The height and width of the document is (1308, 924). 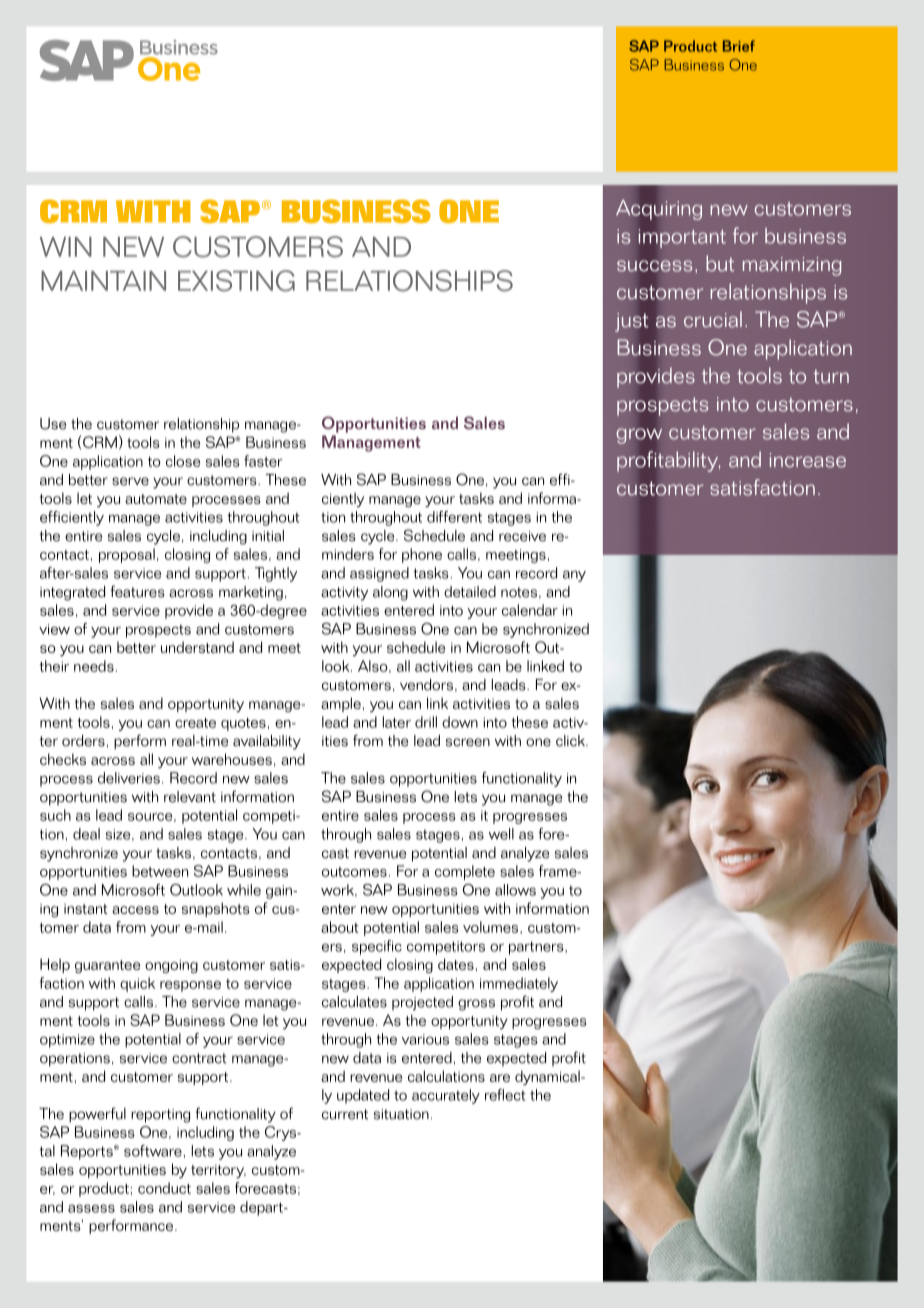 What do you see at coordinates (571, 741) in the document?
I see `click` at bounding box center [571, 741].
